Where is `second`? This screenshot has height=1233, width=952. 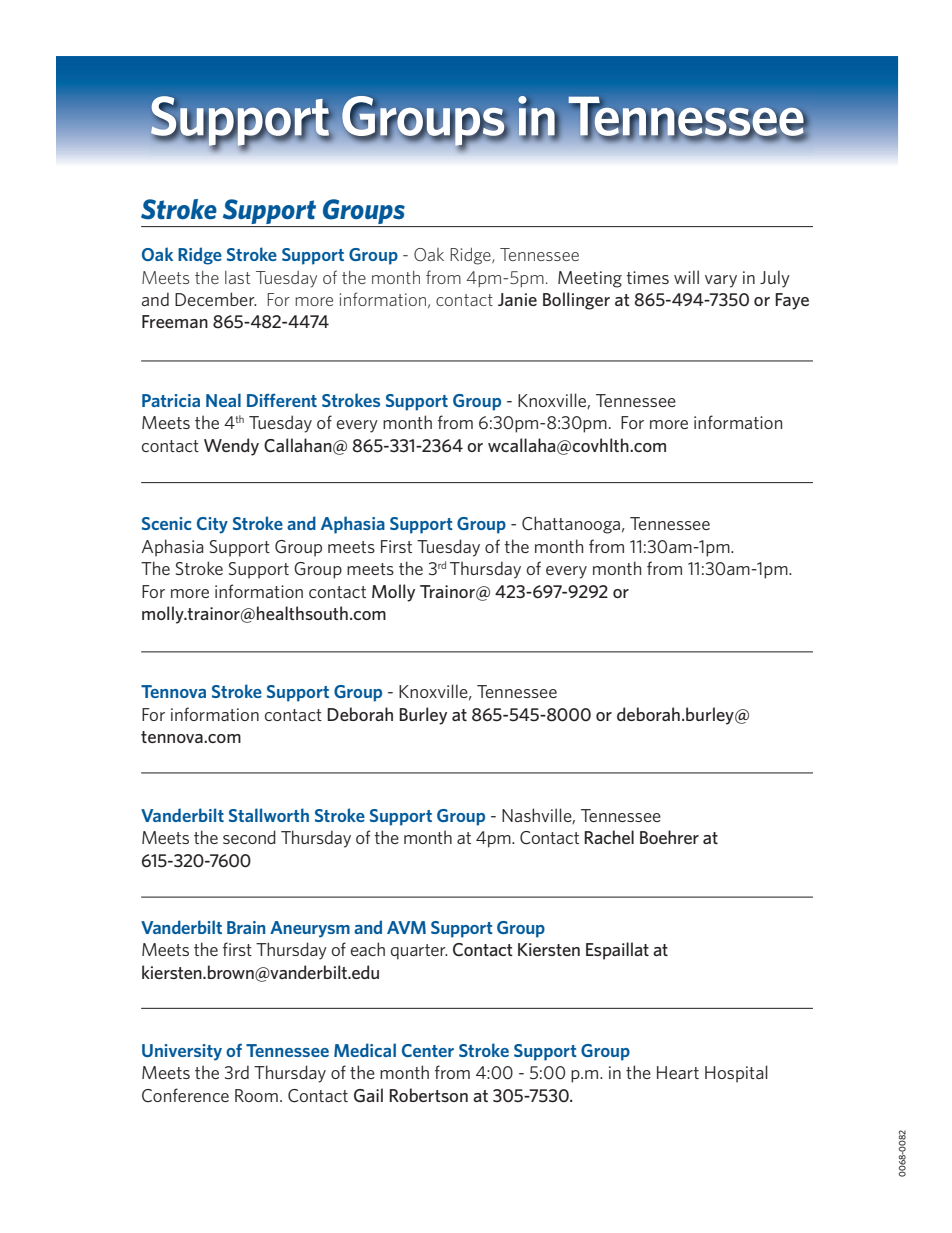
second is located at coordinates (249, 837).
